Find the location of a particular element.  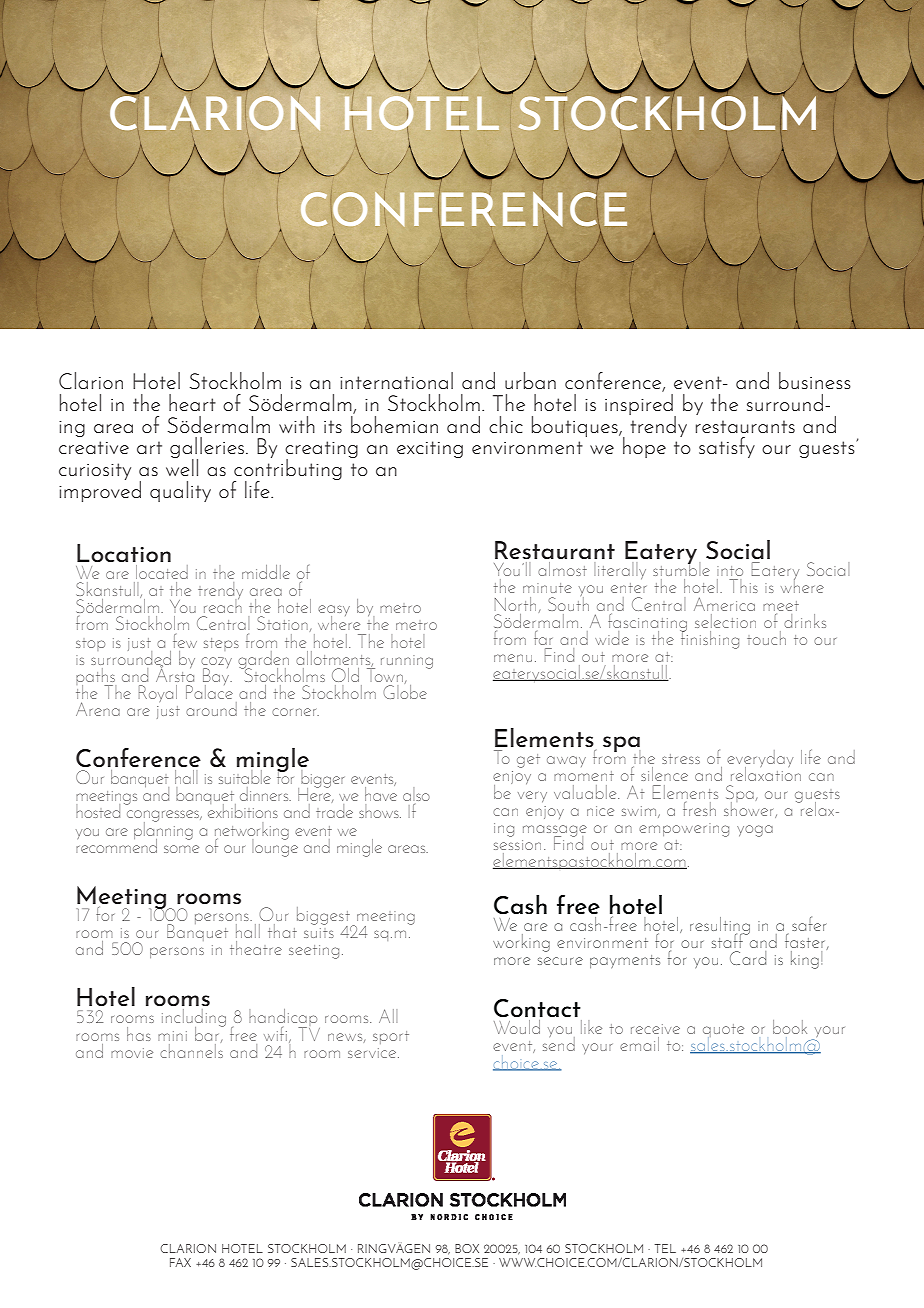

sport is located at coordinates (391, 1037).
